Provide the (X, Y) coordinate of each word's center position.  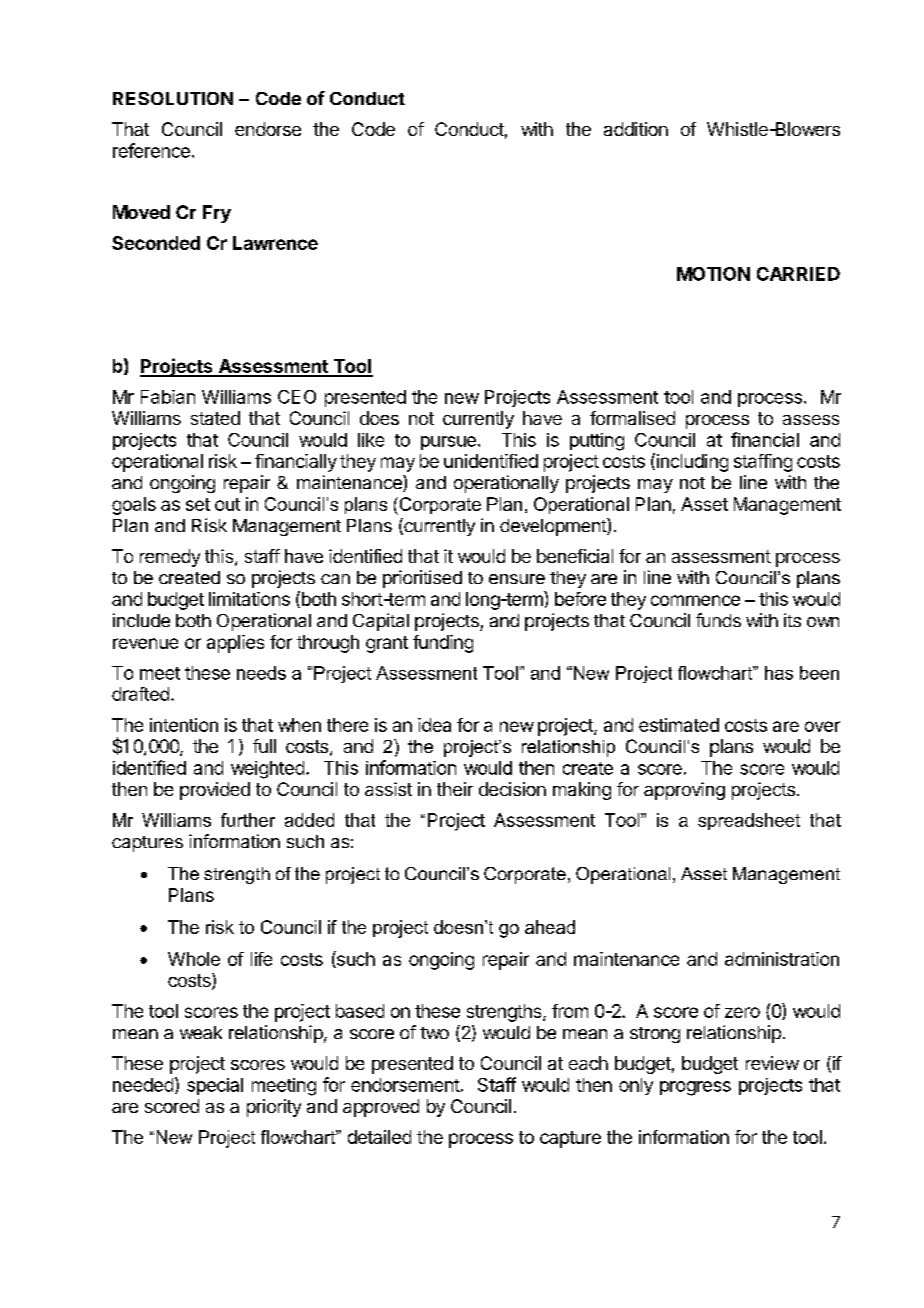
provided (215, 791)
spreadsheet (749, 821)
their (455, 789)
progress (695, 1088)
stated (215, 418)
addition (636, 129)
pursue (448, 443)
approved (381, 1108)
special (215, 1086)
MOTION (713, 274)
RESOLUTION (173, 98)
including (691, 462)
